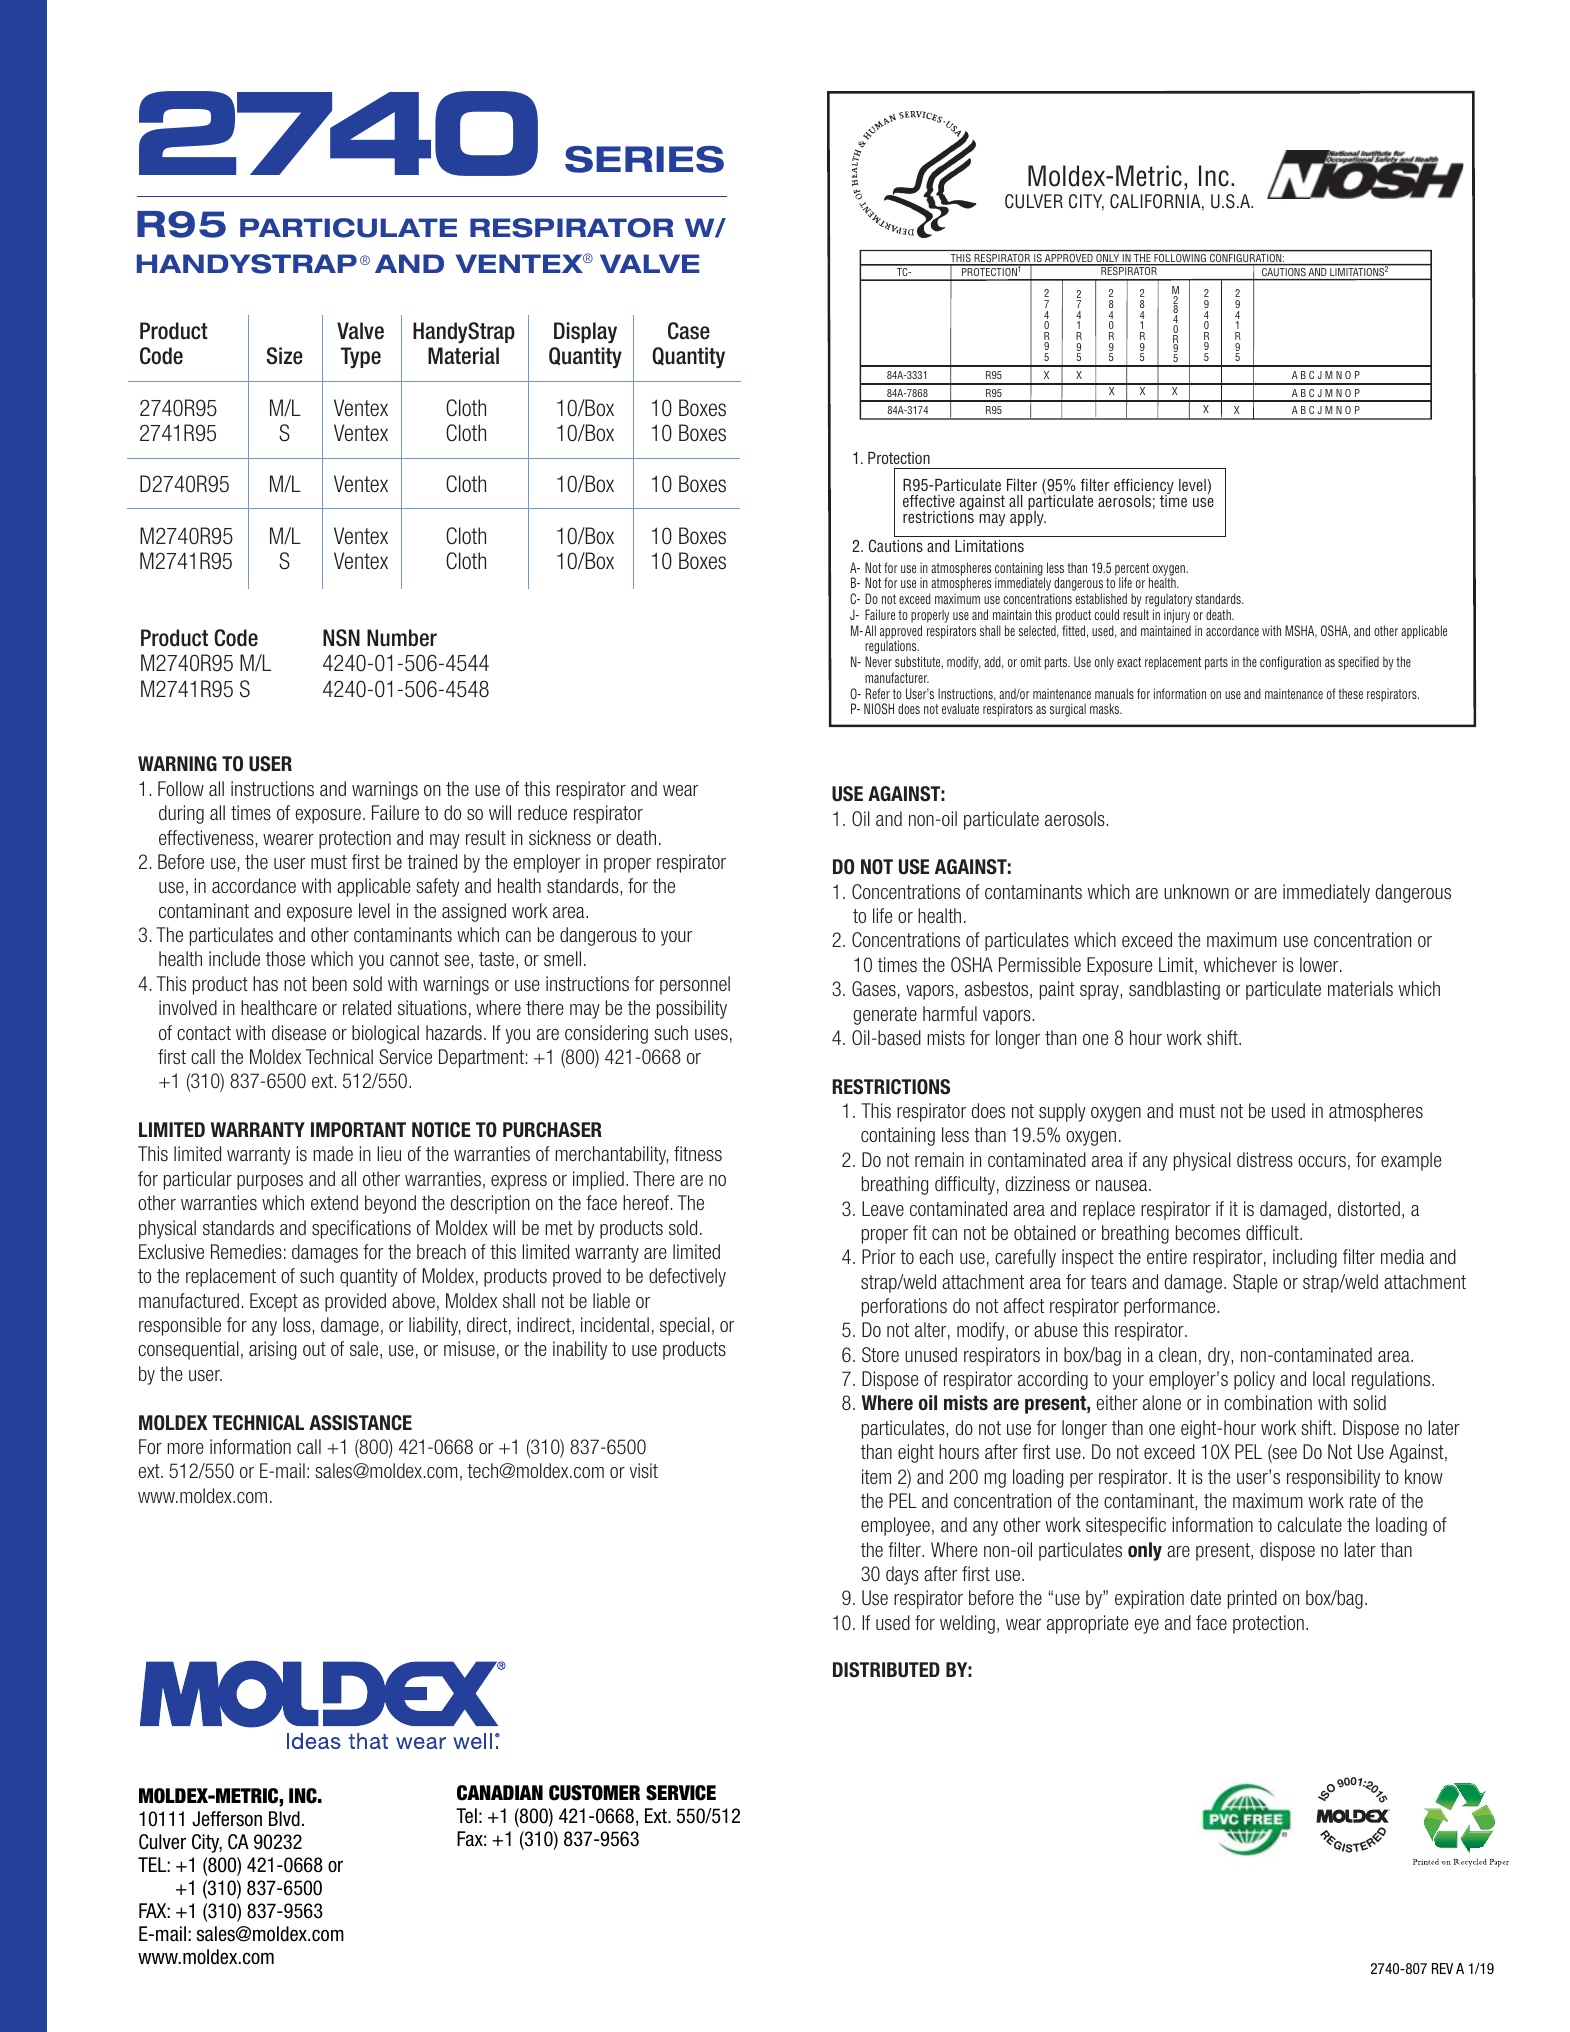  I want to click on Size, so click(285, 356).
